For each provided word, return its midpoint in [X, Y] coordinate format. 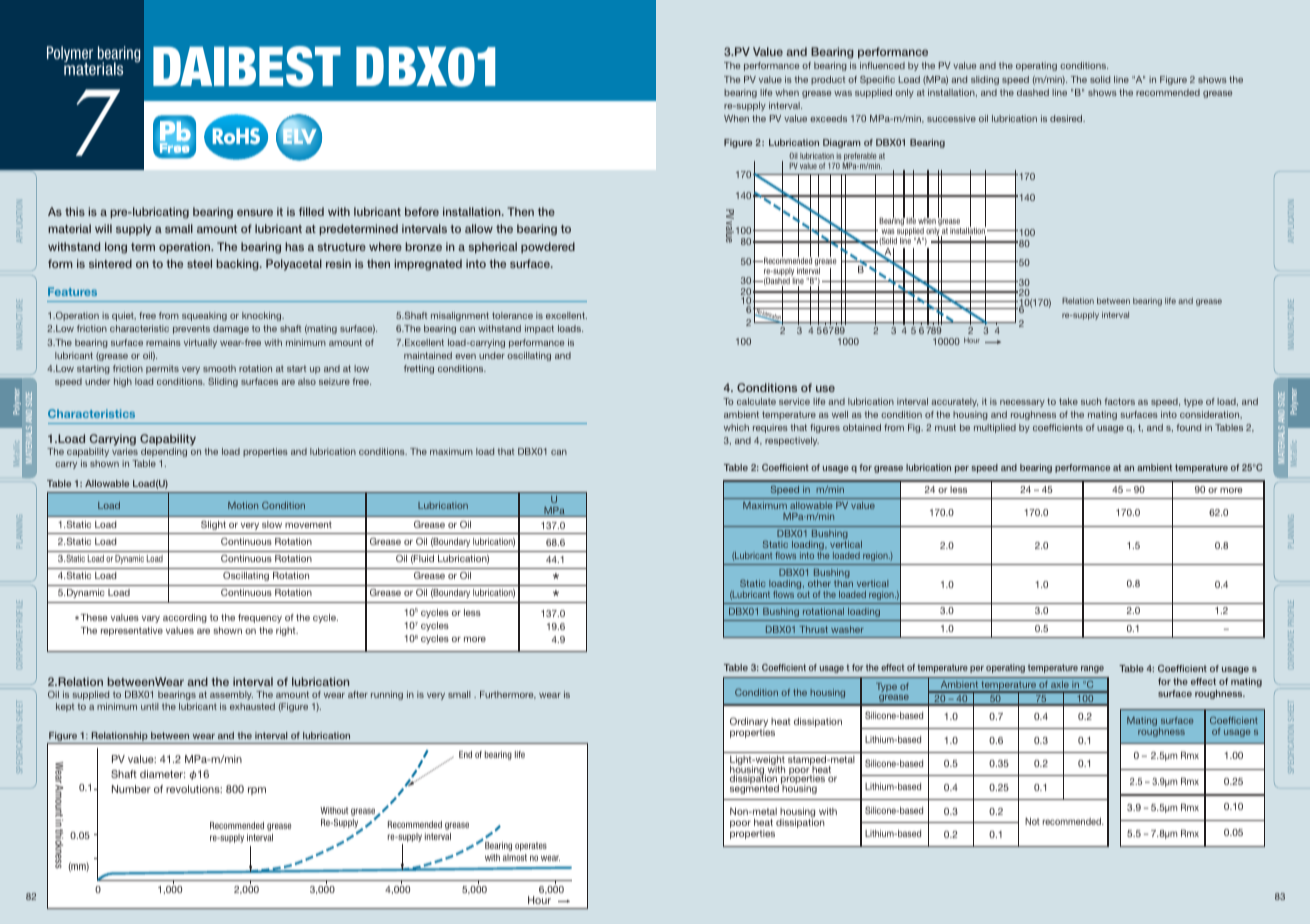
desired [1067, 118]
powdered [548, 248]
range [1092, 669]
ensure [255, 212]
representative [132, 631]
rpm [257, 791]
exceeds [828, 118]
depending [164, 452]
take [1068, 401]
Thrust [814, 629]
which [736, 427]
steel [199, 263]
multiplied [995, 428]
